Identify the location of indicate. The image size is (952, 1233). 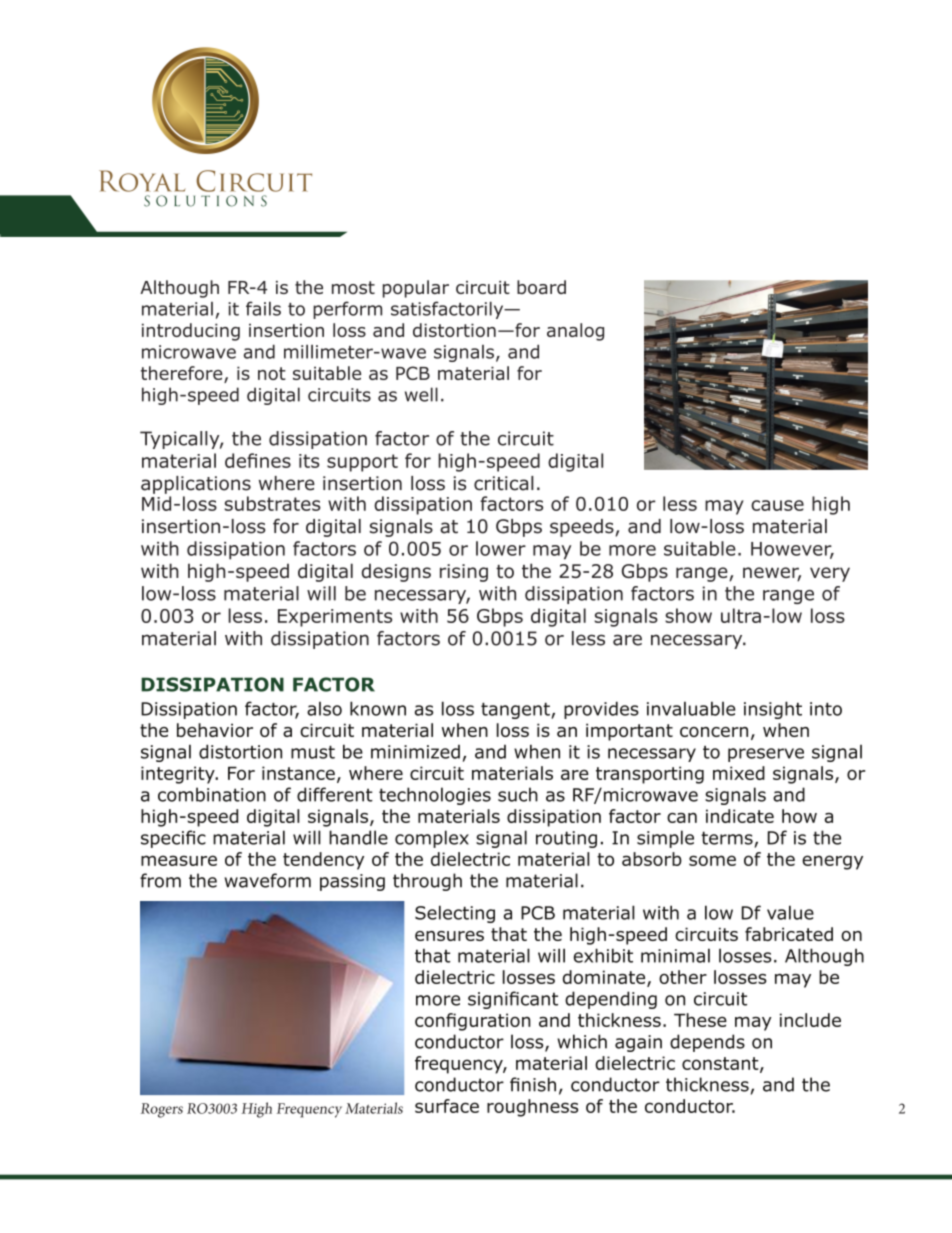
(740, 816).
